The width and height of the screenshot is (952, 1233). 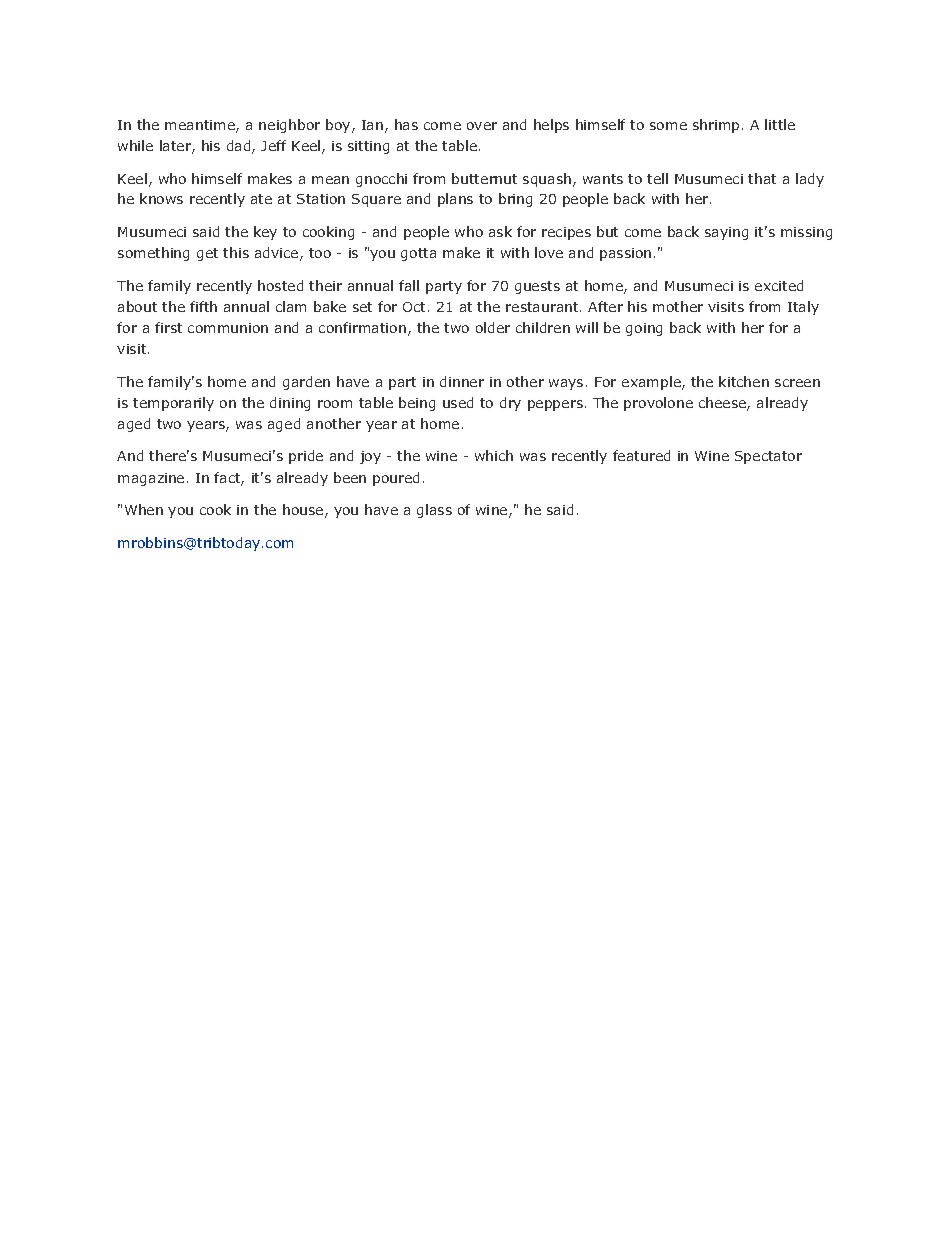 I want to click on gotta, so click(x=418, y=254).
